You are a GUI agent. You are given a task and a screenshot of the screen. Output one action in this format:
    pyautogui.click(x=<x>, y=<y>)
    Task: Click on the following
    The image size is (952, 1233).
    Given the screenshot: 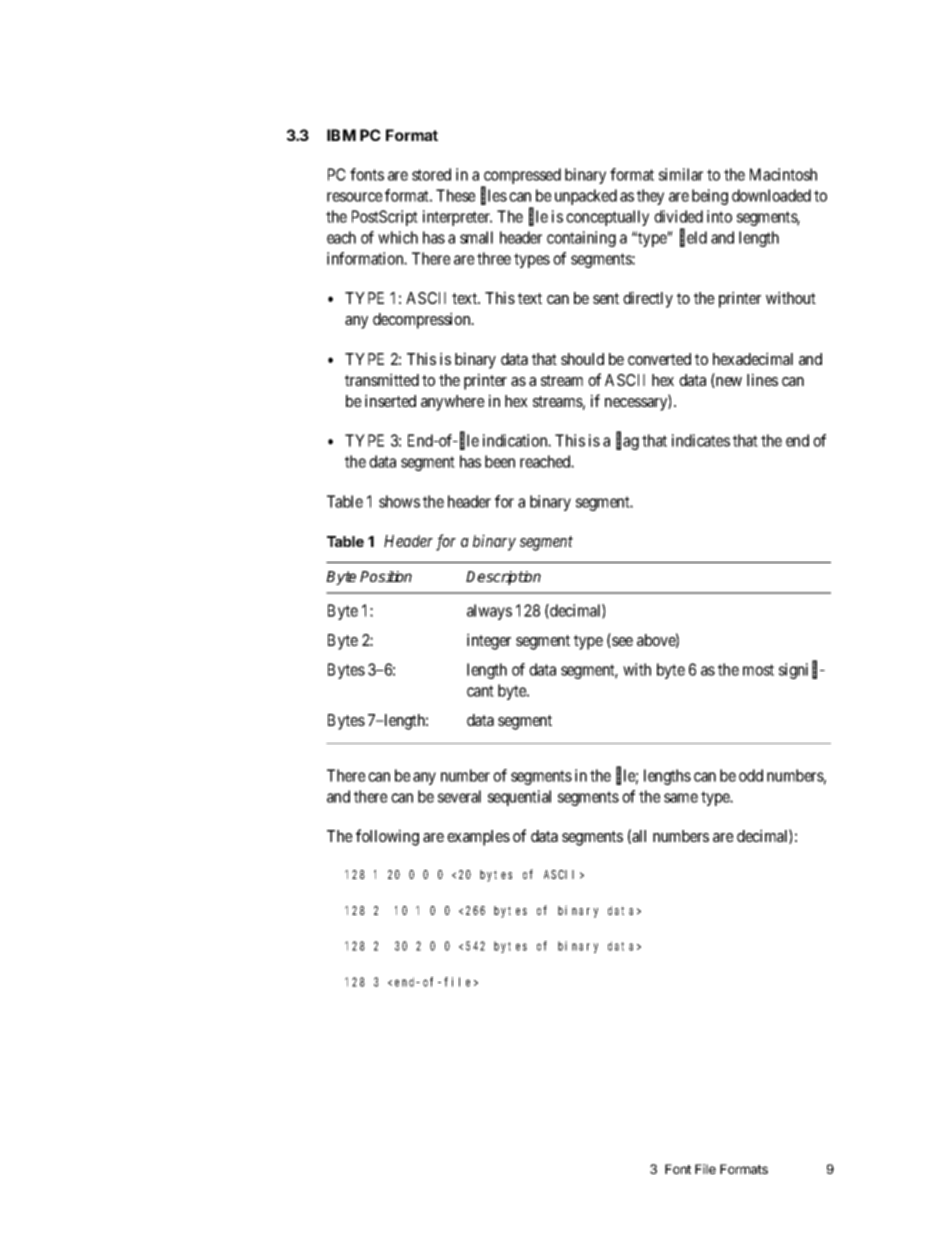 What is the action you would take?
    pyautogui.click(x=387, y=837)
